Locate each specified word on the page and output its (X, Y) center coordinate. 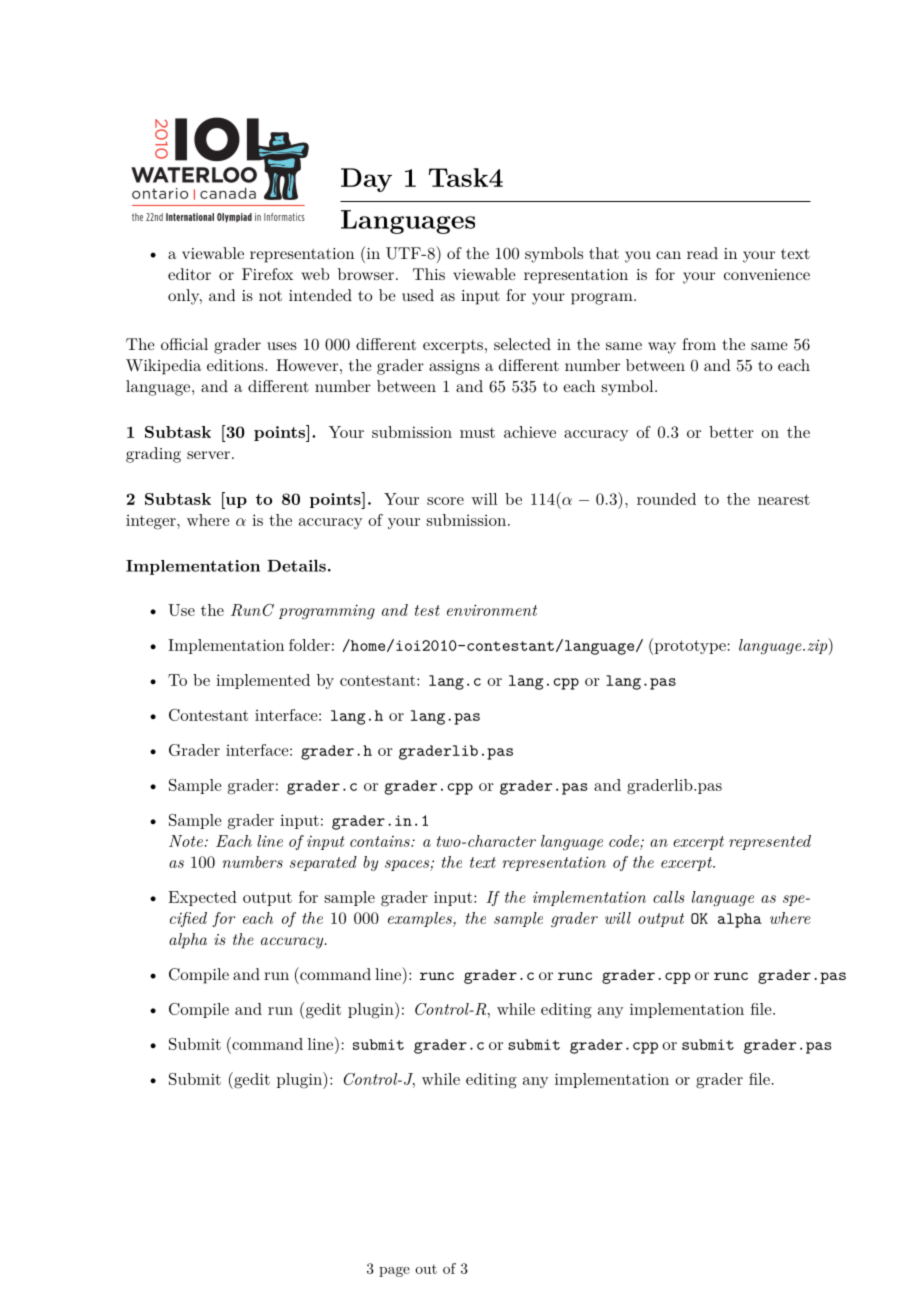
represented (770, 842)
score (445, 501)
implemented (263, 681)
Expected (202, 898)
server (208, 455)
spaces (408, 865)
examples (421, 919)
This (429, 274)
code (624, 841)
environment (492, 610)
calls (669, 897)
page (394, 1272)
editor (189, 274)
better (731, 432)
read (702, 253)
